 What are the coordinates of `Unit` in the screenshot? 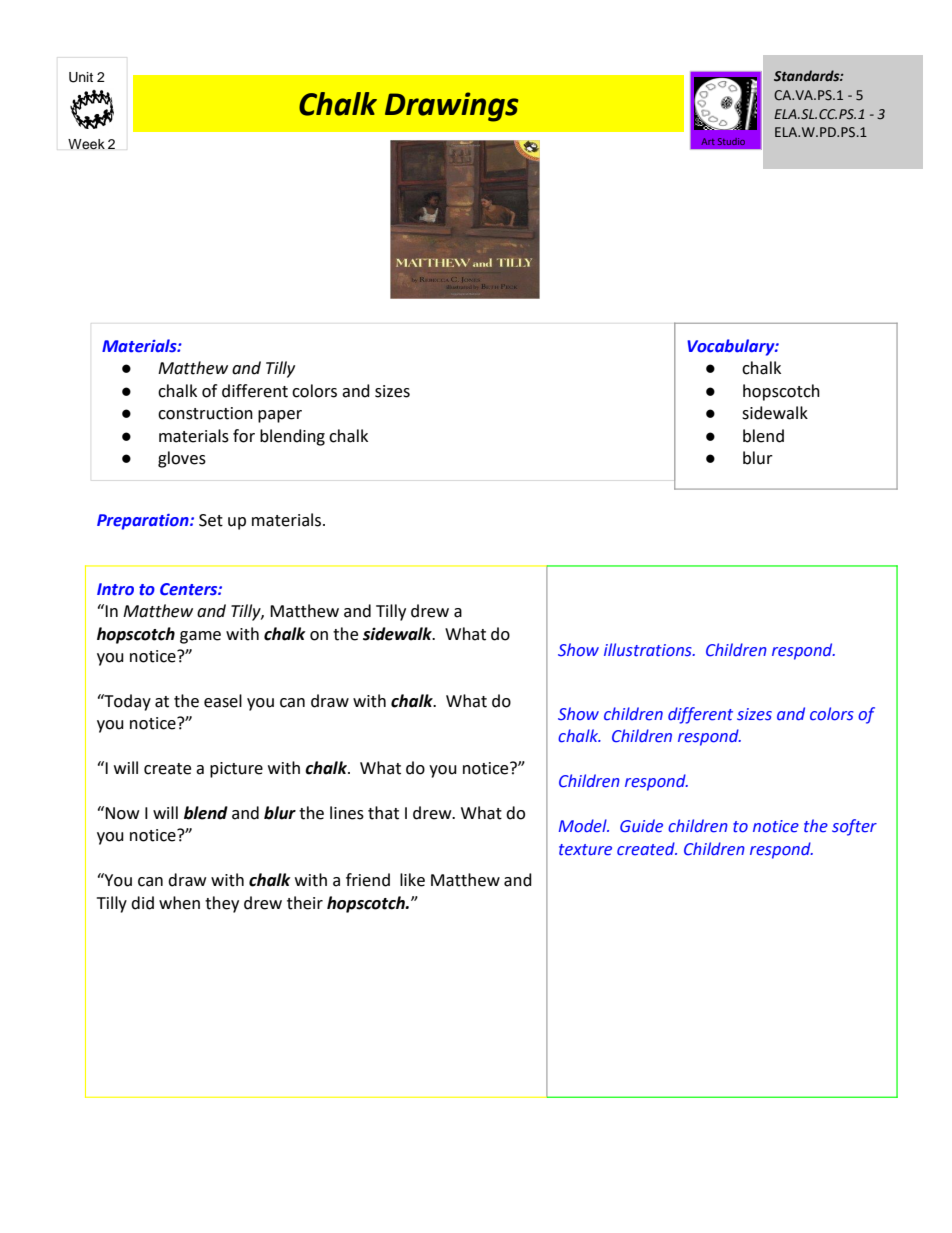 It's located at (81, 77).
